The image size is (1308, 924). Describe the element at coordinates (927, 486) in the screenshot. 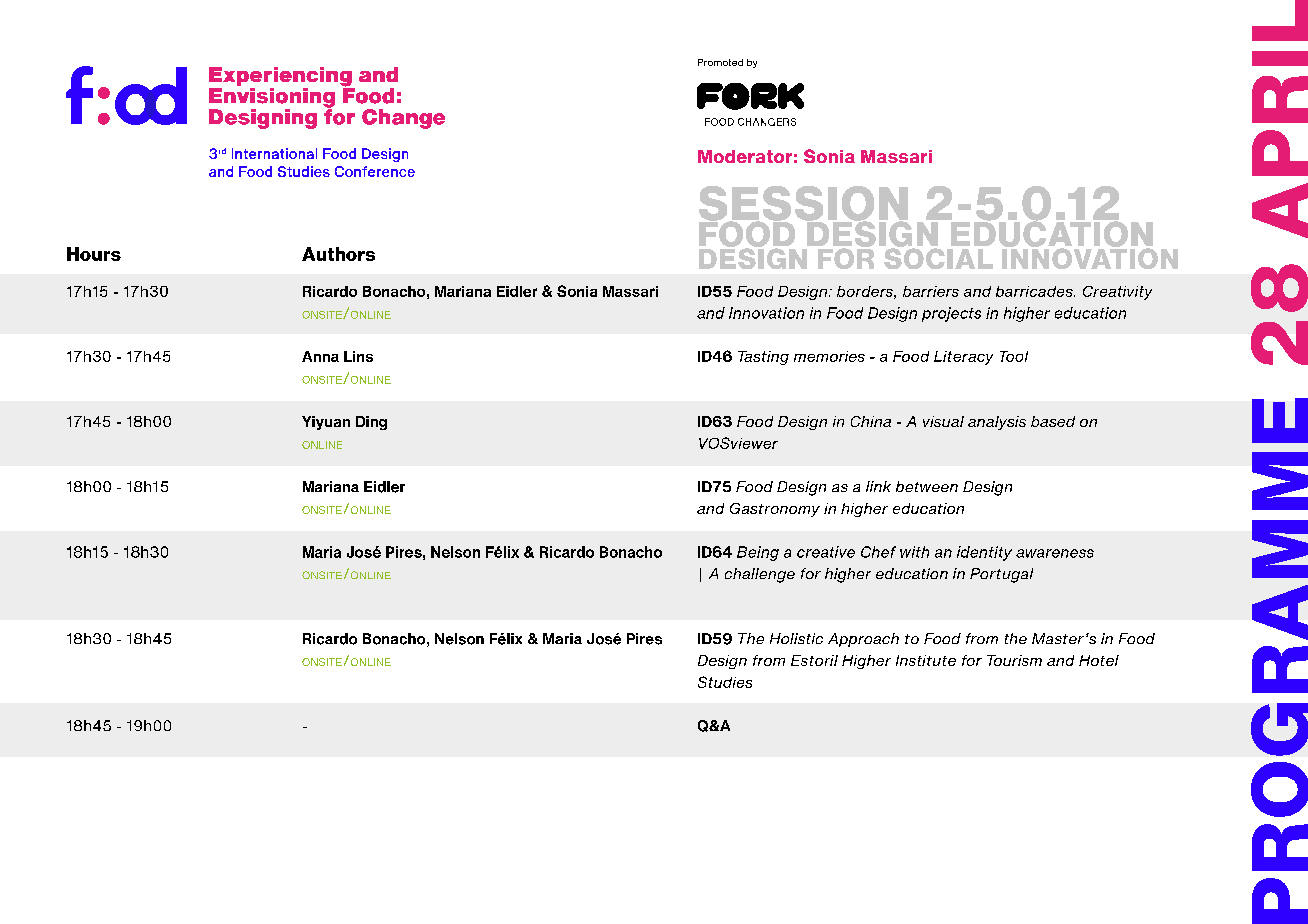

I see `between` at that location.
